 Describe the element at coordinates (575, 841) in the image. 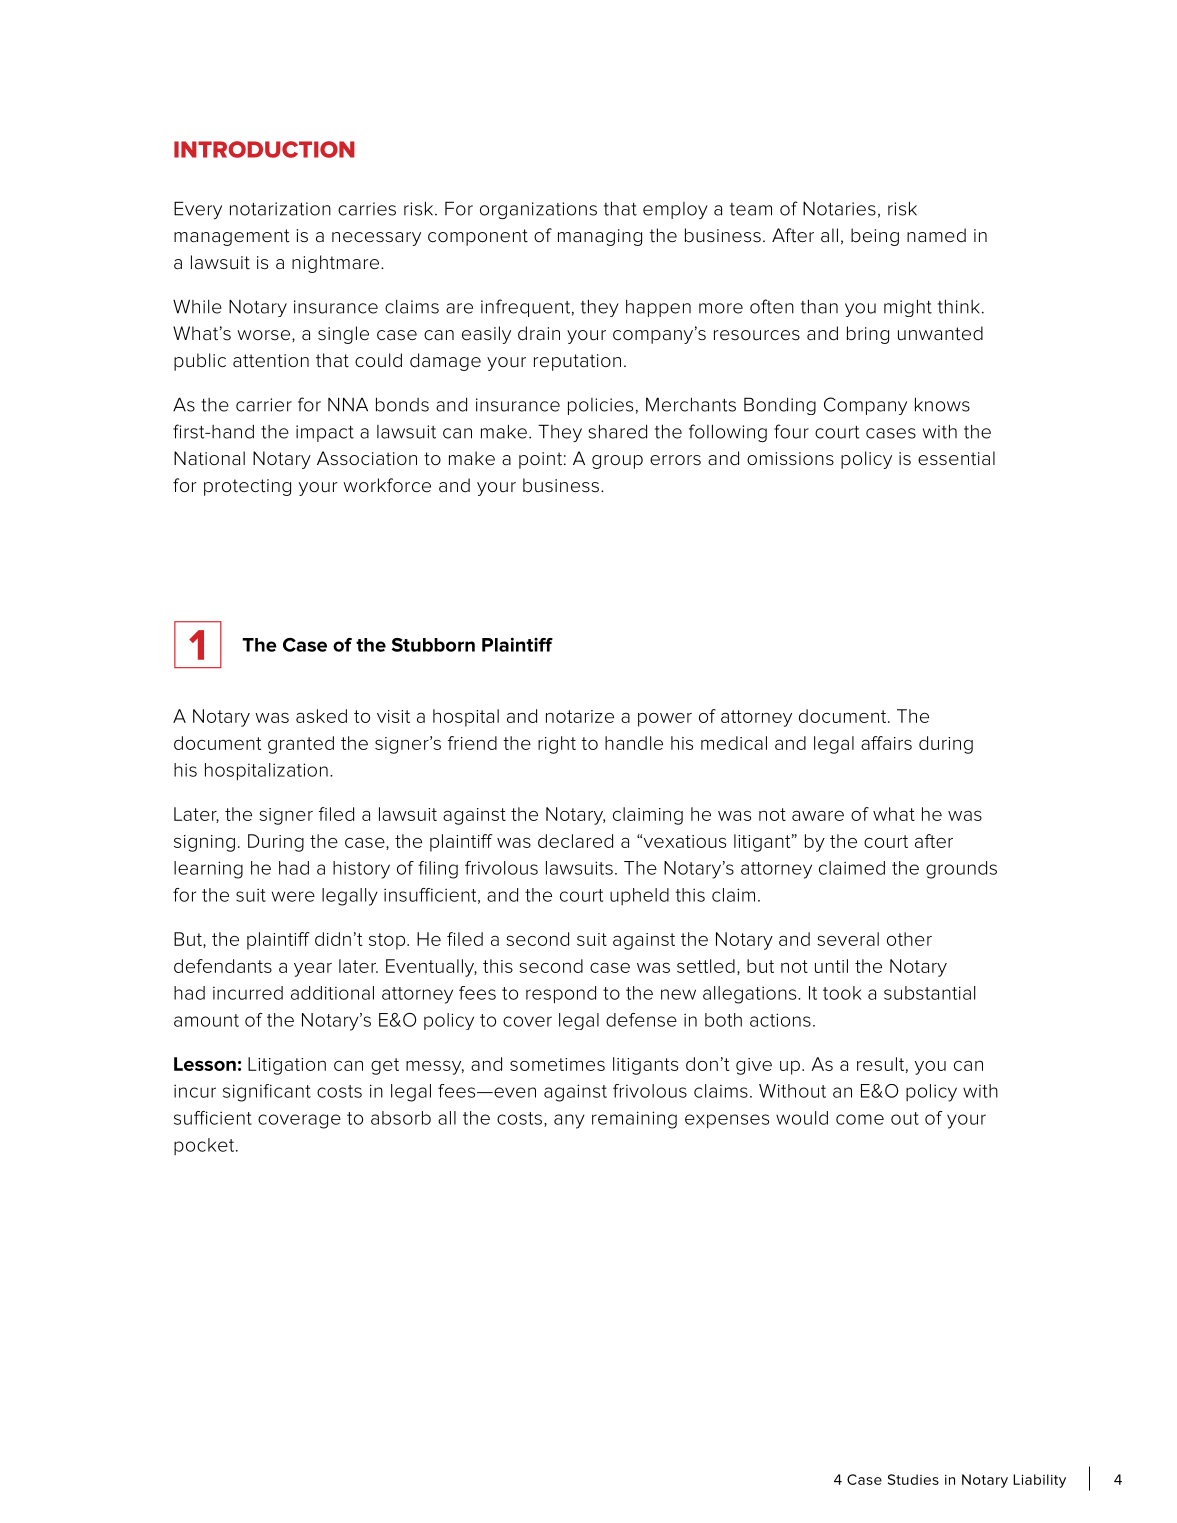

I see `declared` at that location.
